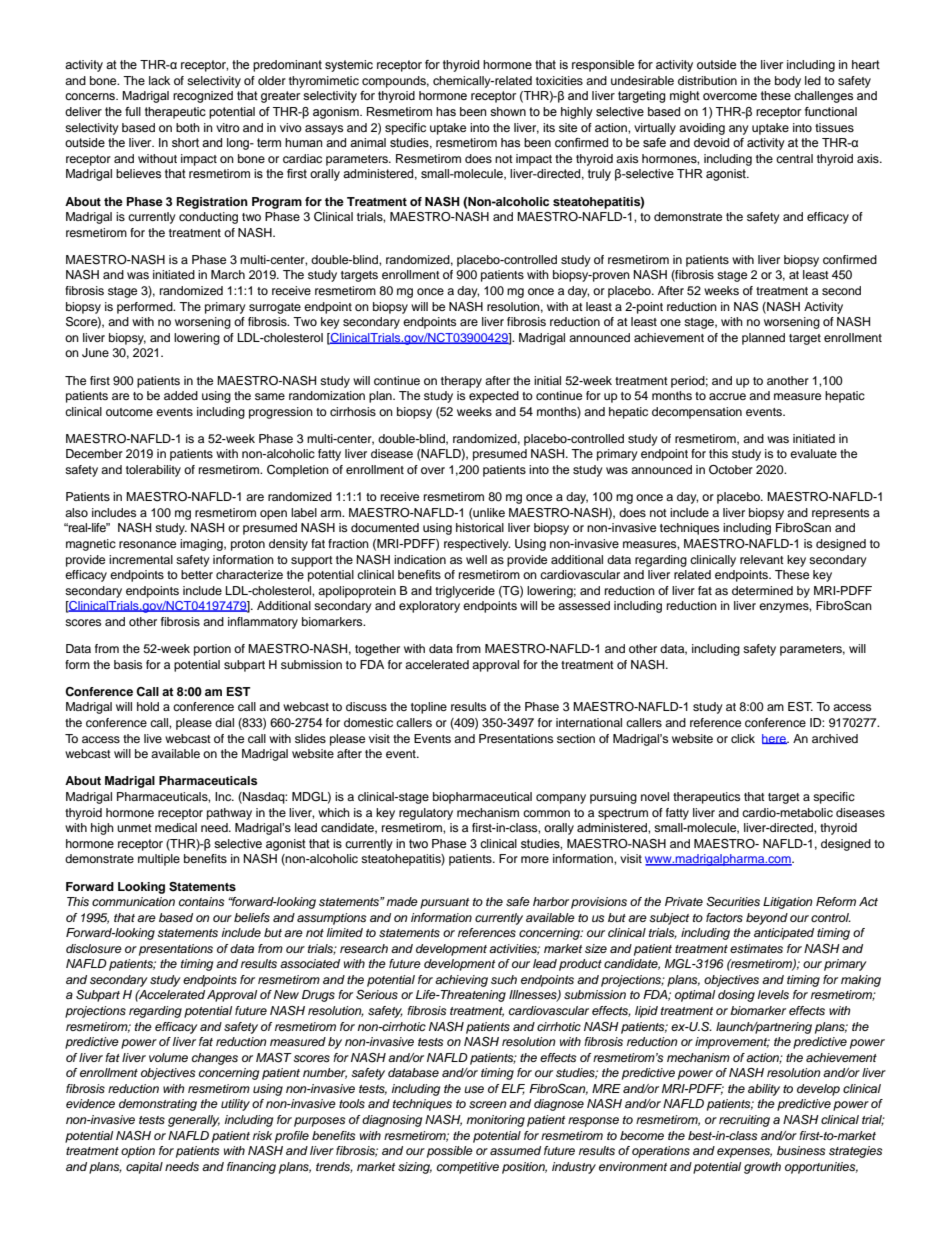 This page has width=952, height=1233. What do you see at coordinates (194, 1121) in the page?
I see `generally` at bounding box center [194, 1121].
